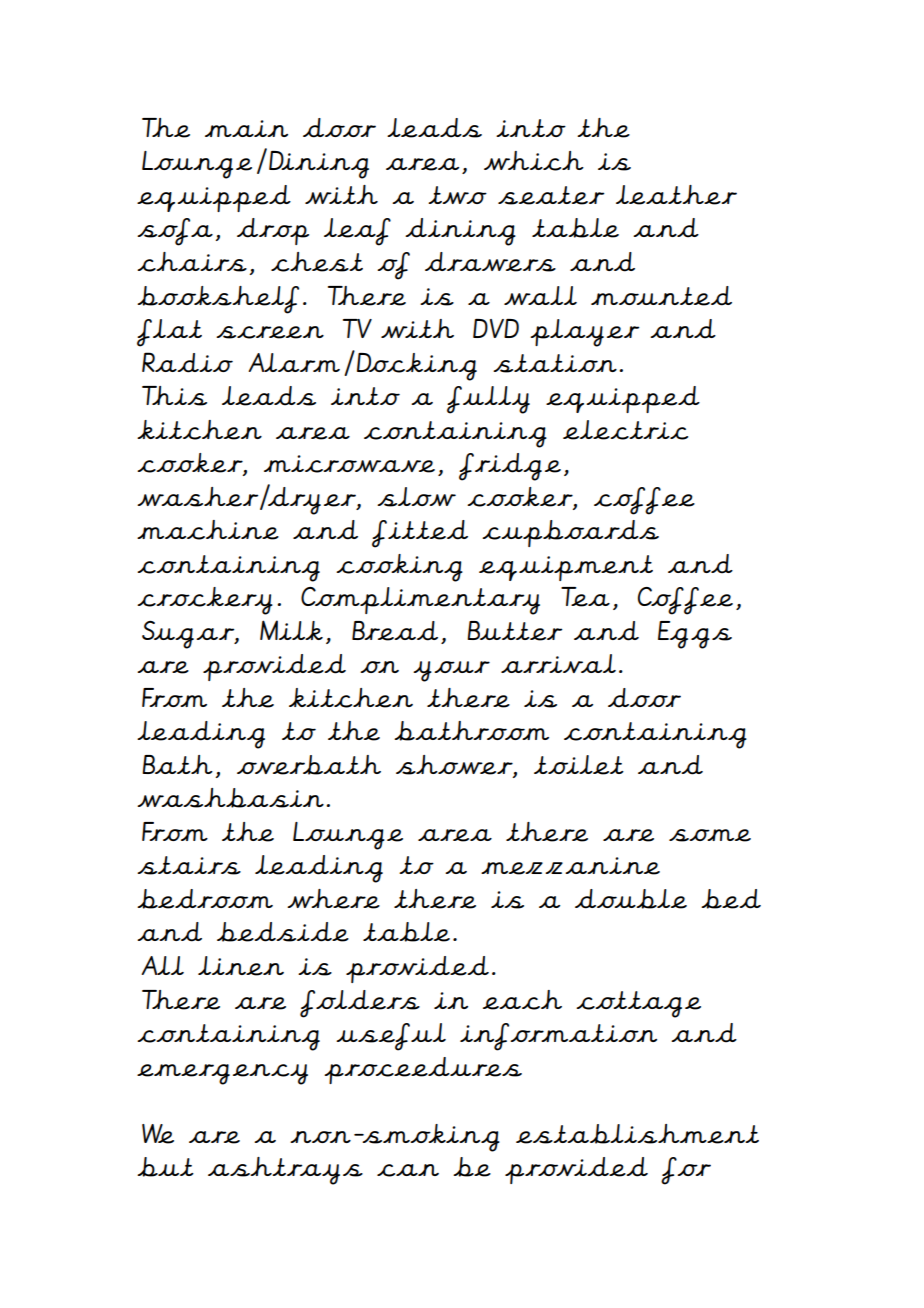  I want to click on two, so click(457, 195).
